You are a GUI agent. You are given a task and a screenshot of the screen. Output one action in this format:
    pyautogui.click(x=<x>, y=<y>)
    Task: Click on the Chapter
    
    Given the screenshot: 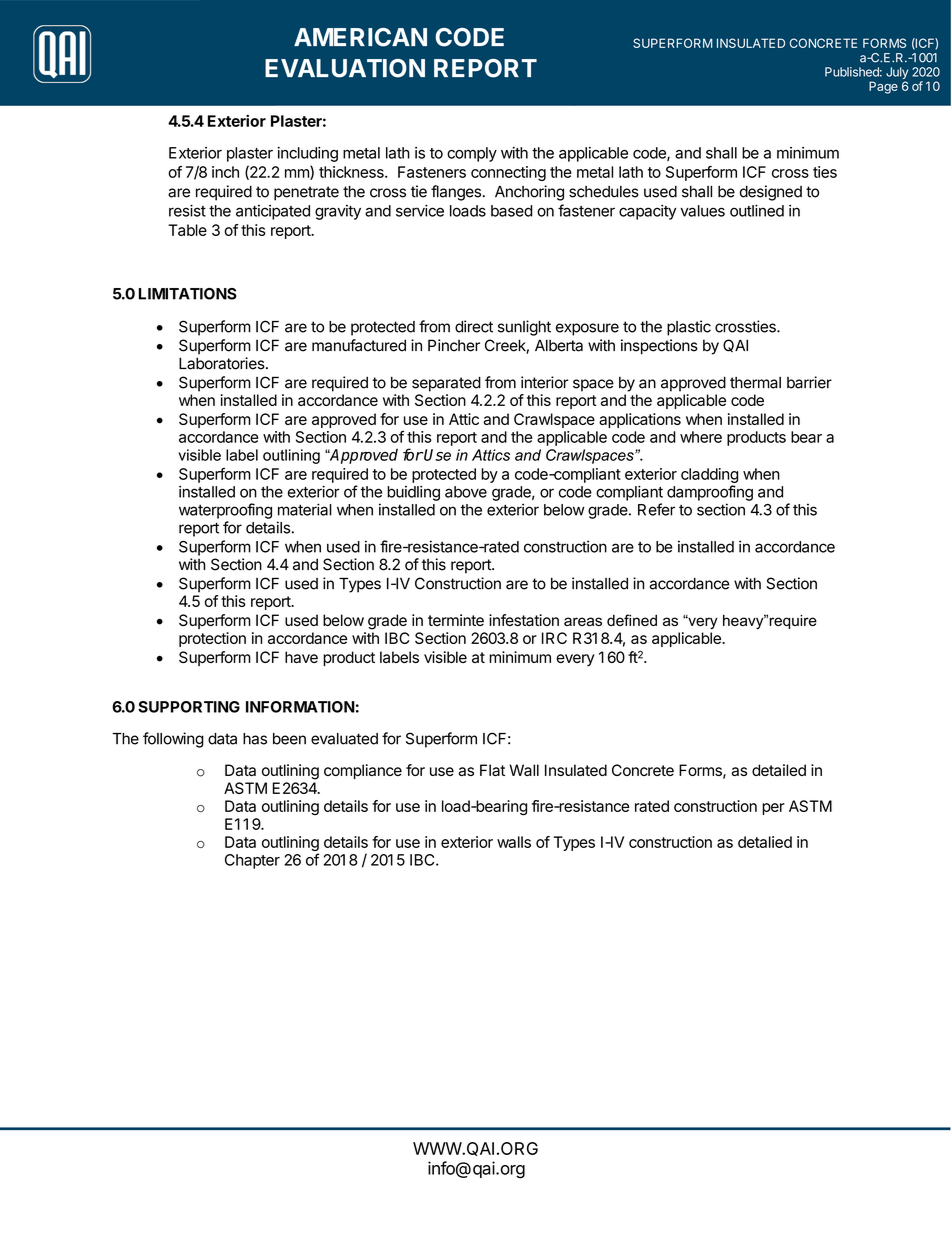 What is the action you would take?
    pyautogui.click(x=252, y=861)
